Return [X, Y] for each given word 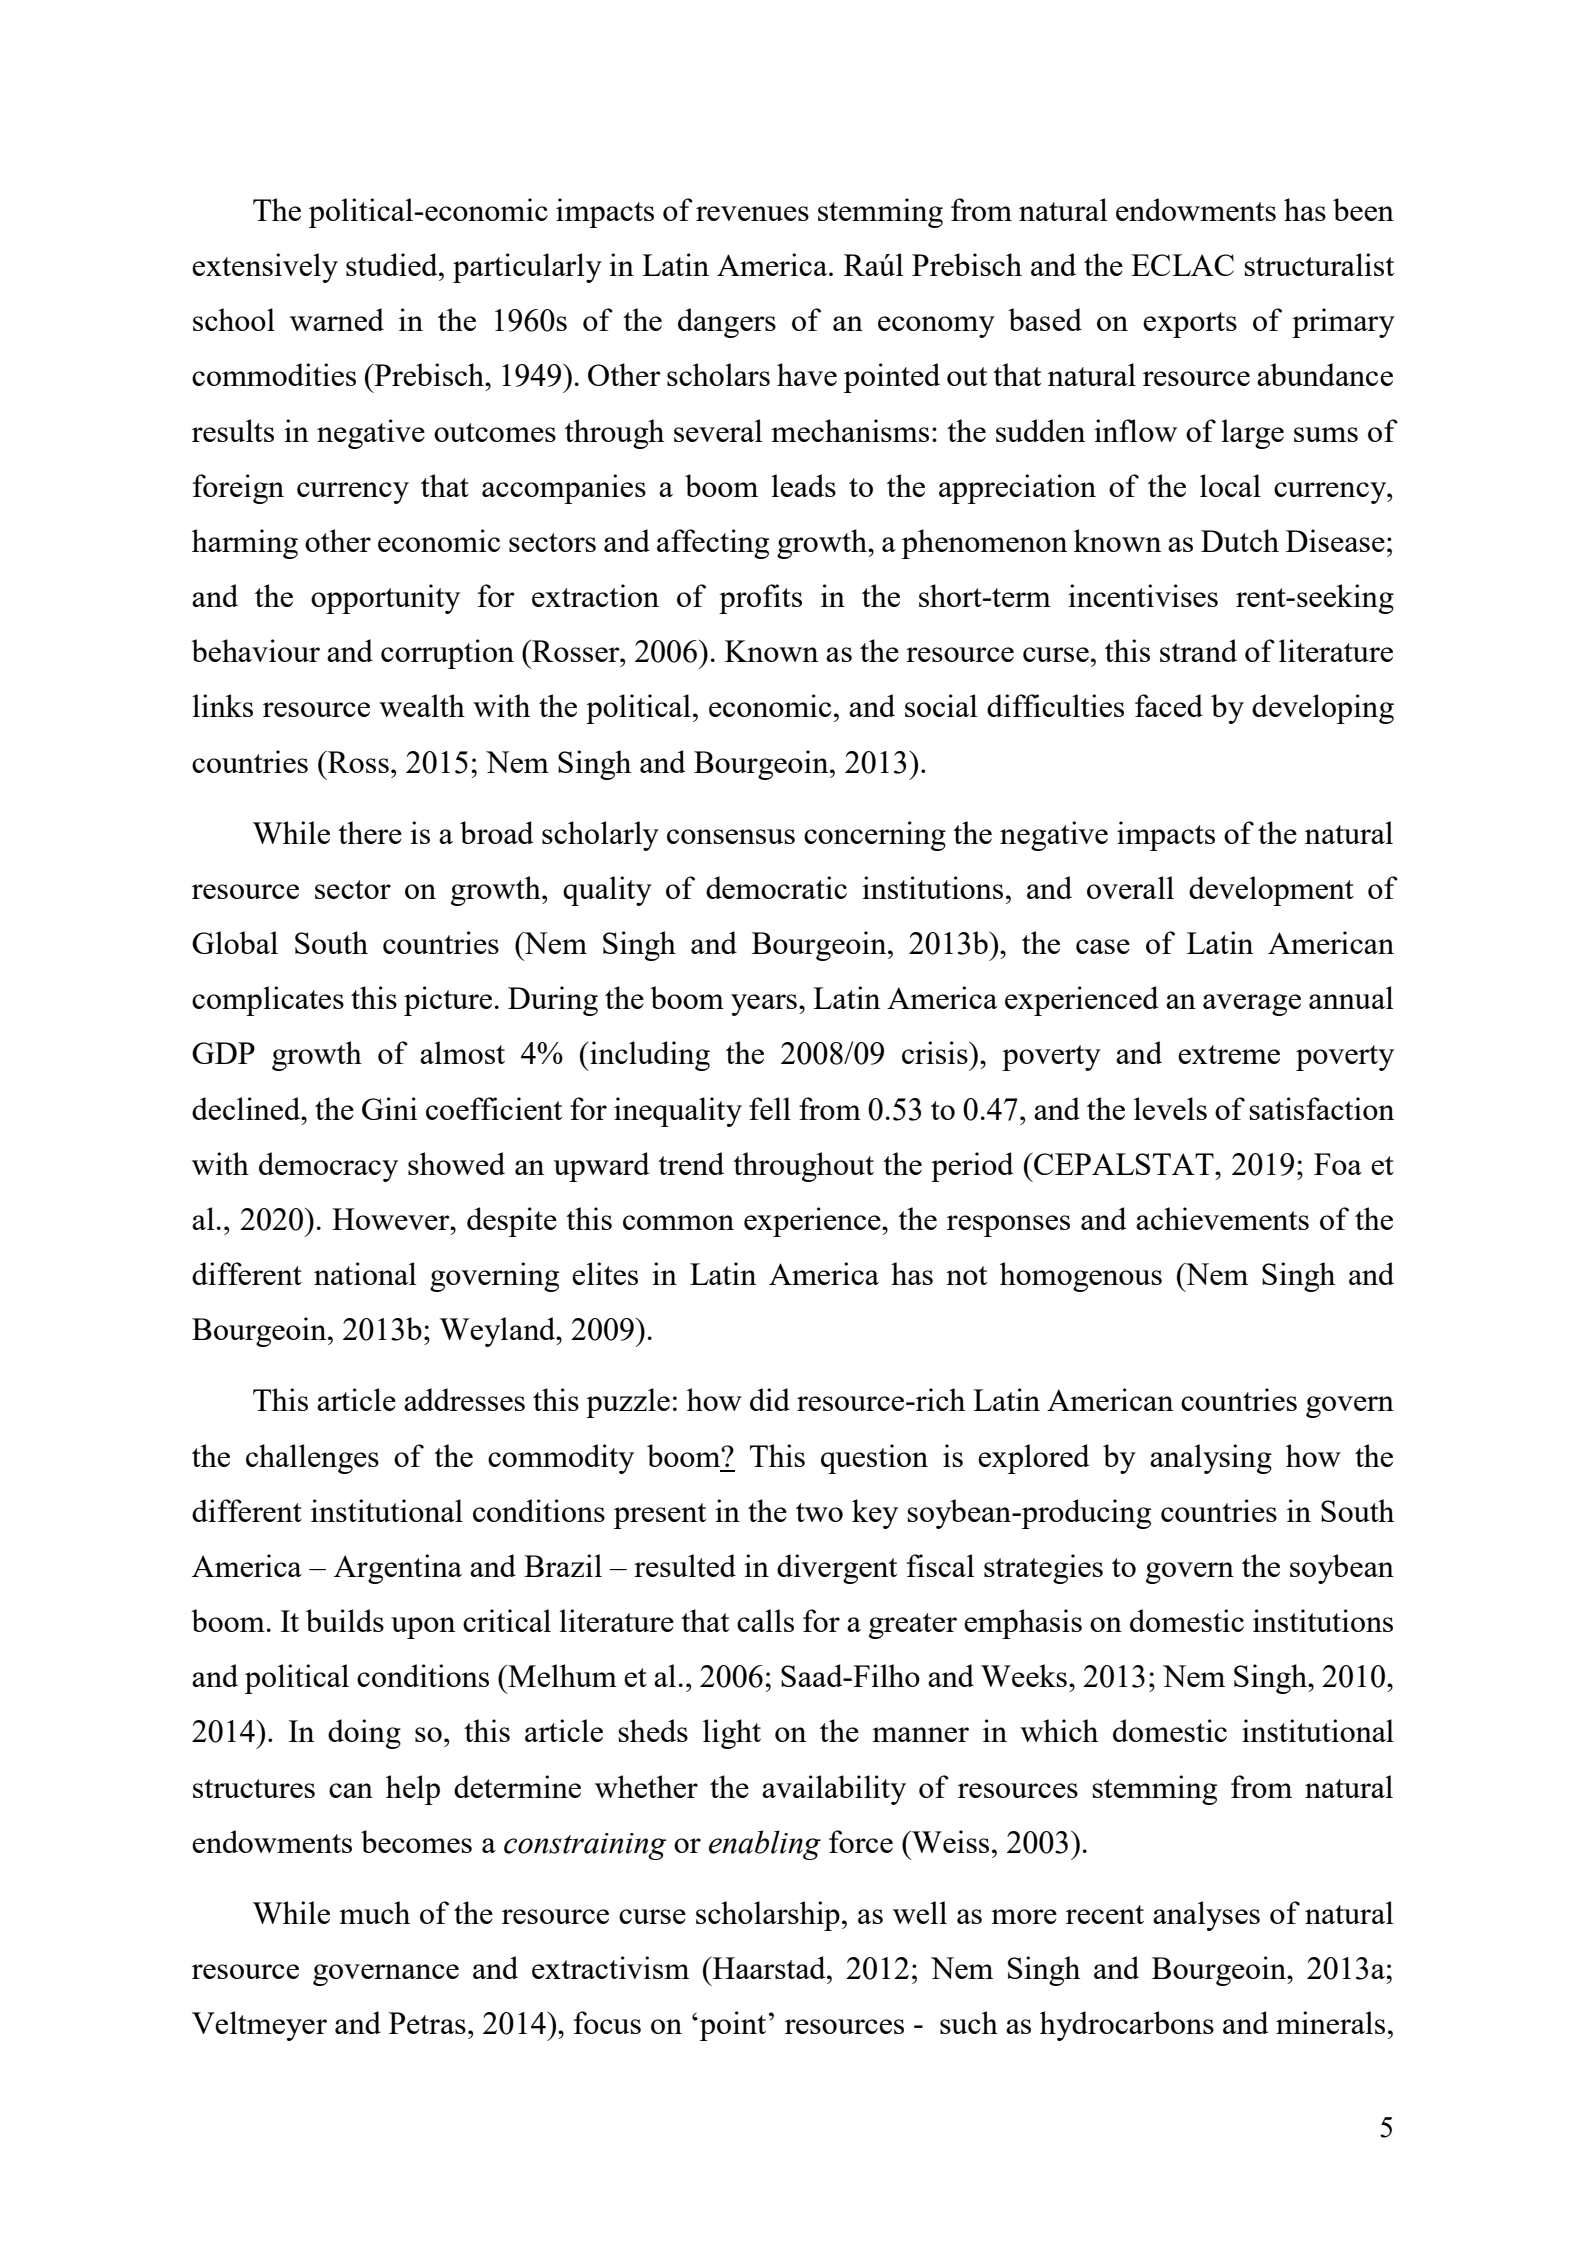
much [374, 1912]
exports [1190, 325]
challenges [312, 1459]
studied [393, 264]
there [370, 832]
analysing [1211, 1459]
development [1271, 891]
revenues [752, 213]
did [770, 1399]
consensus [731, 836]
